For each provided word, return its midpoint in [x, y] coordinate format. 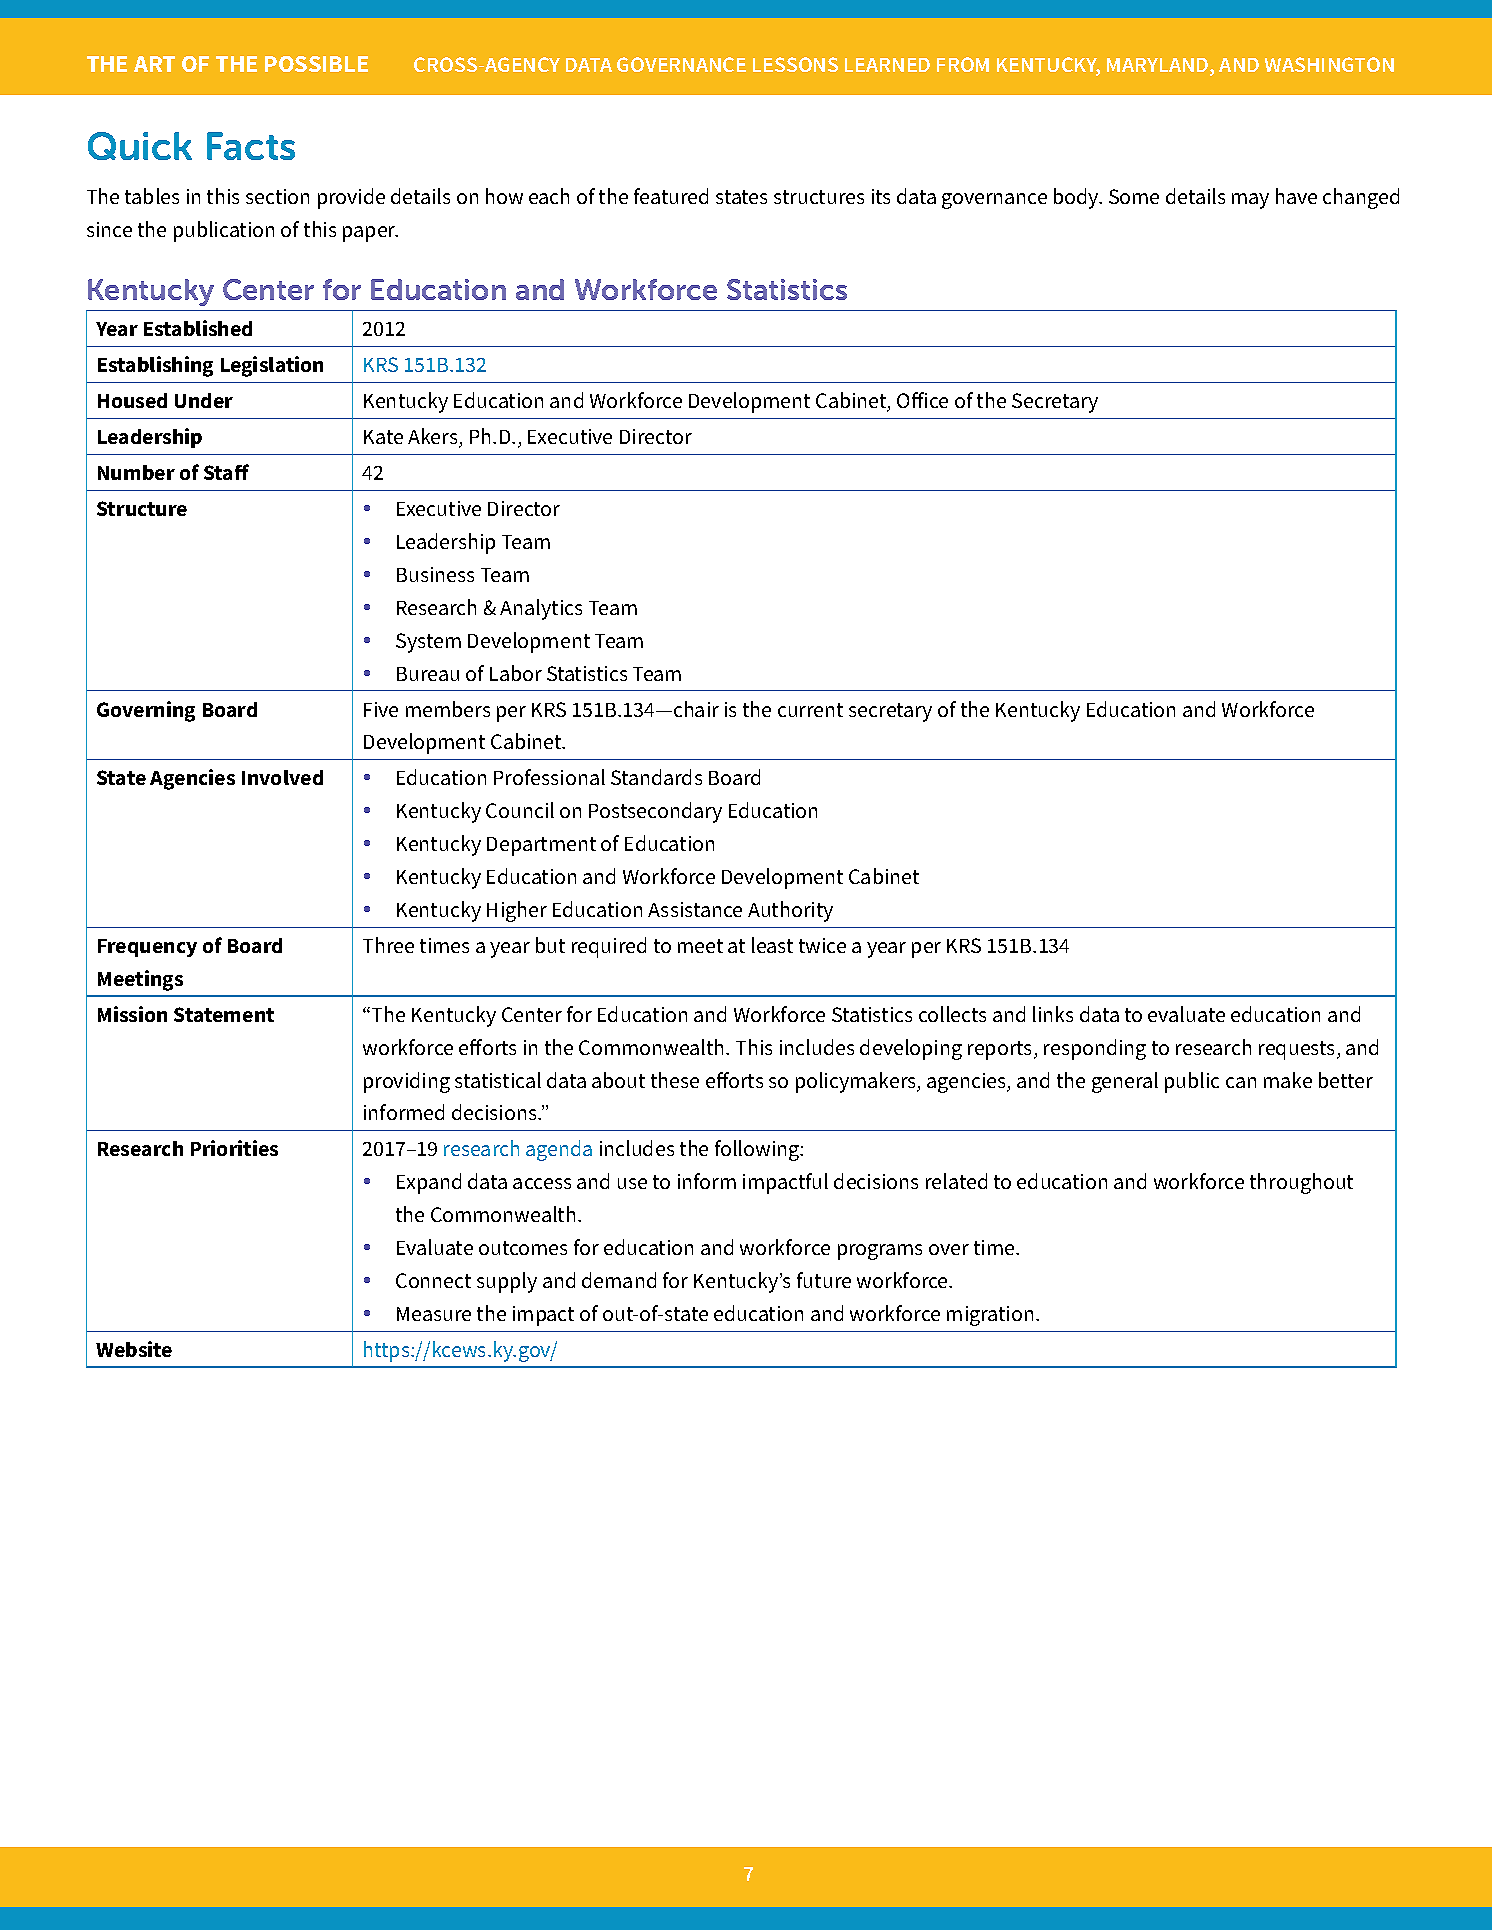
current [810, 710]
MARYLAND [1159, 66]
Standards [656, 777]
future [824, 1280]
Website [134, 1349]
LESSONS [795, 64]
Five [381, 709]
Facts [251, 146]
